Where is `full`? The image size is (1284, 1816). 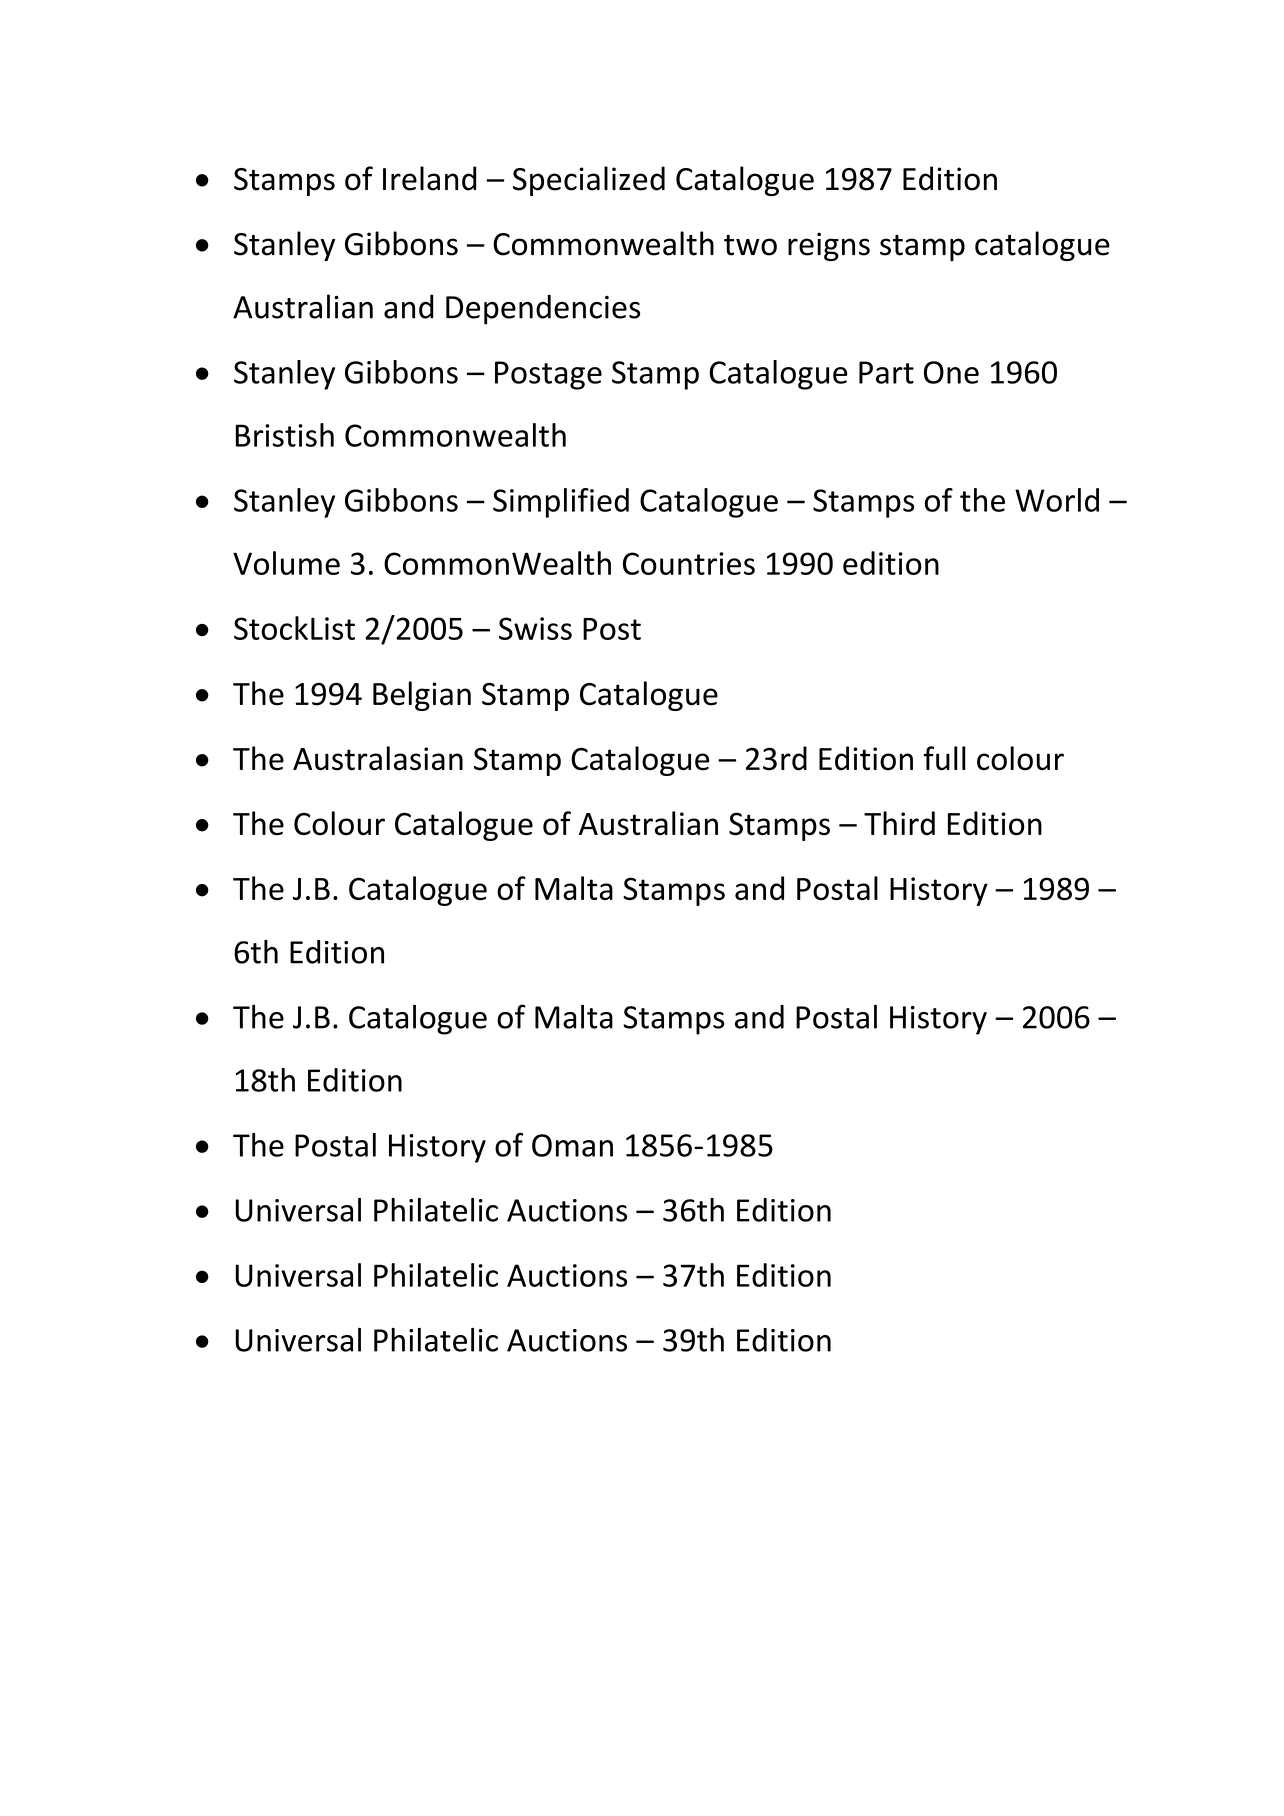
full is located at coordinates (945, 758).
